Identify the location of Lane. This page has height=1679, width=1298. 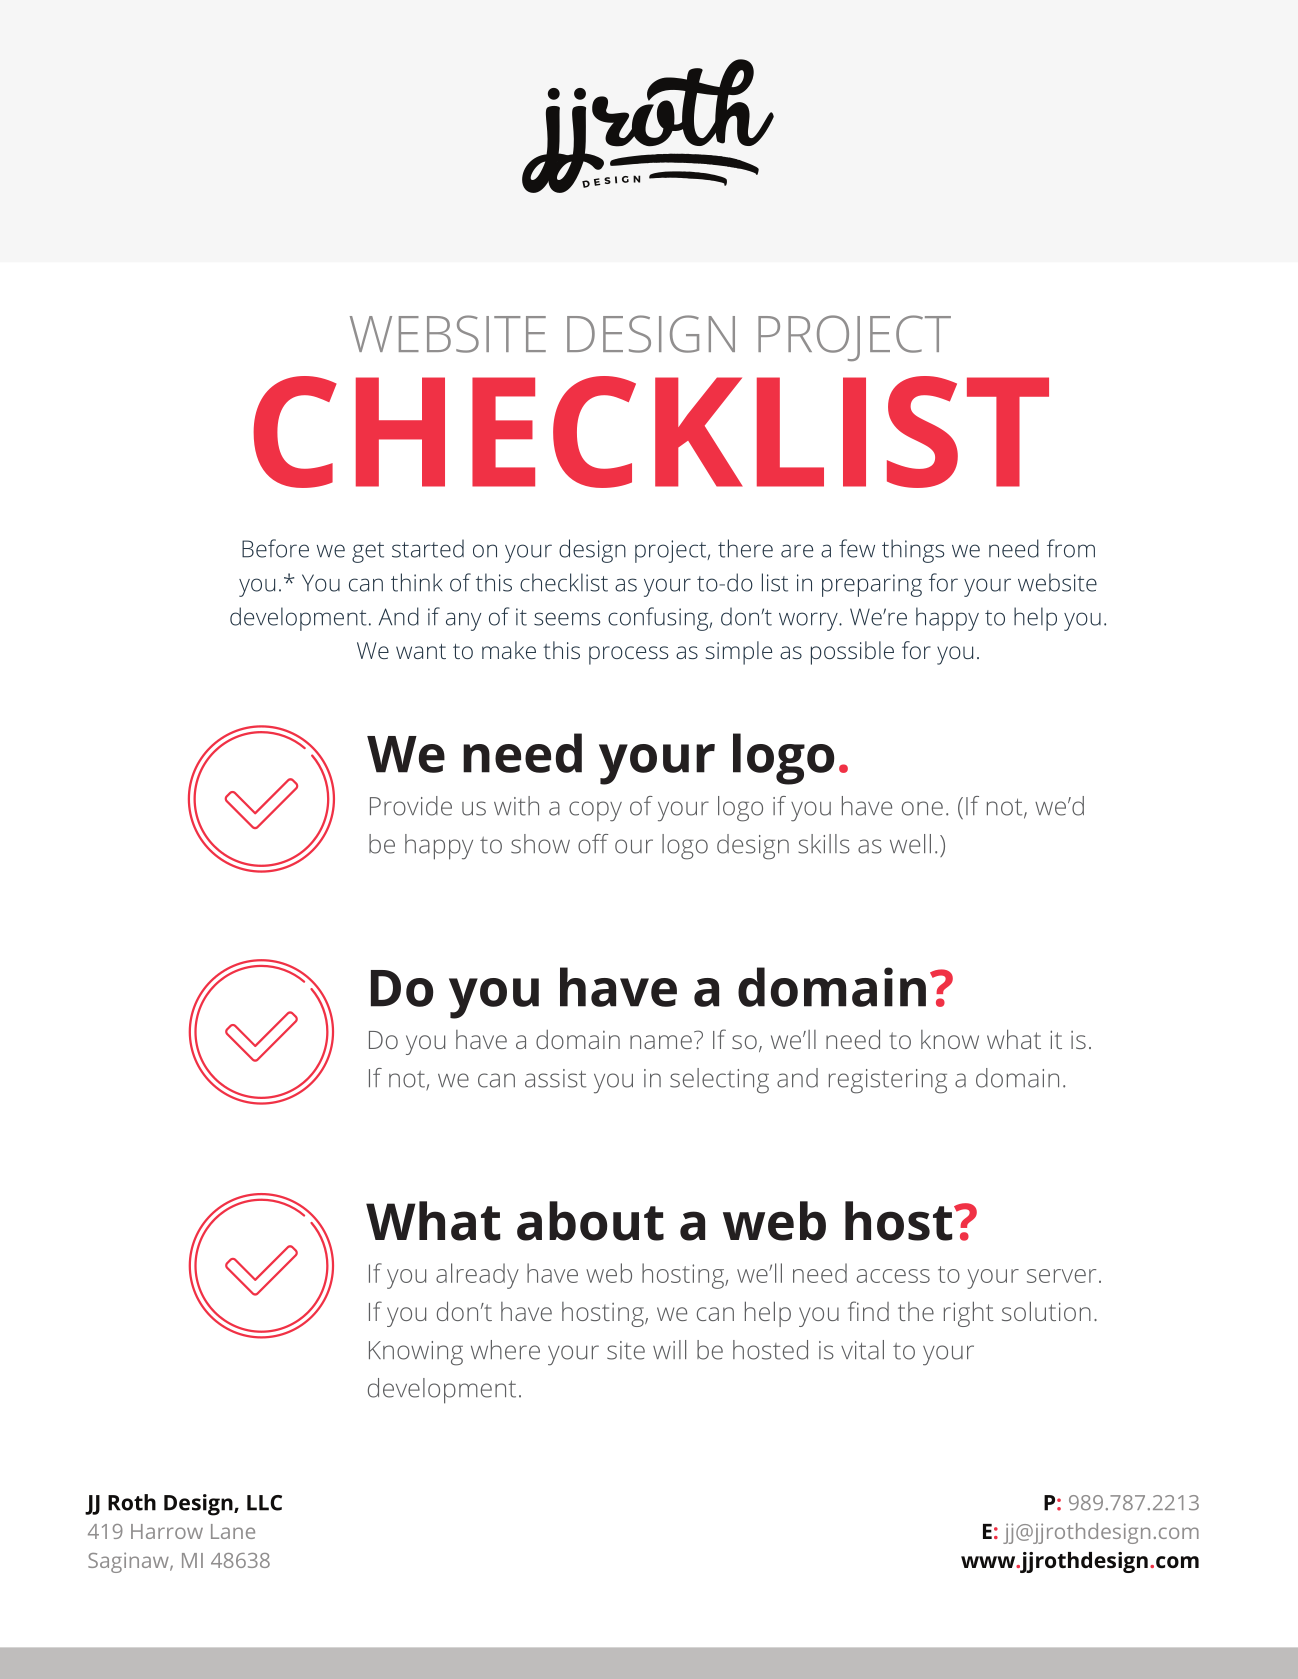
(233, 1531).
